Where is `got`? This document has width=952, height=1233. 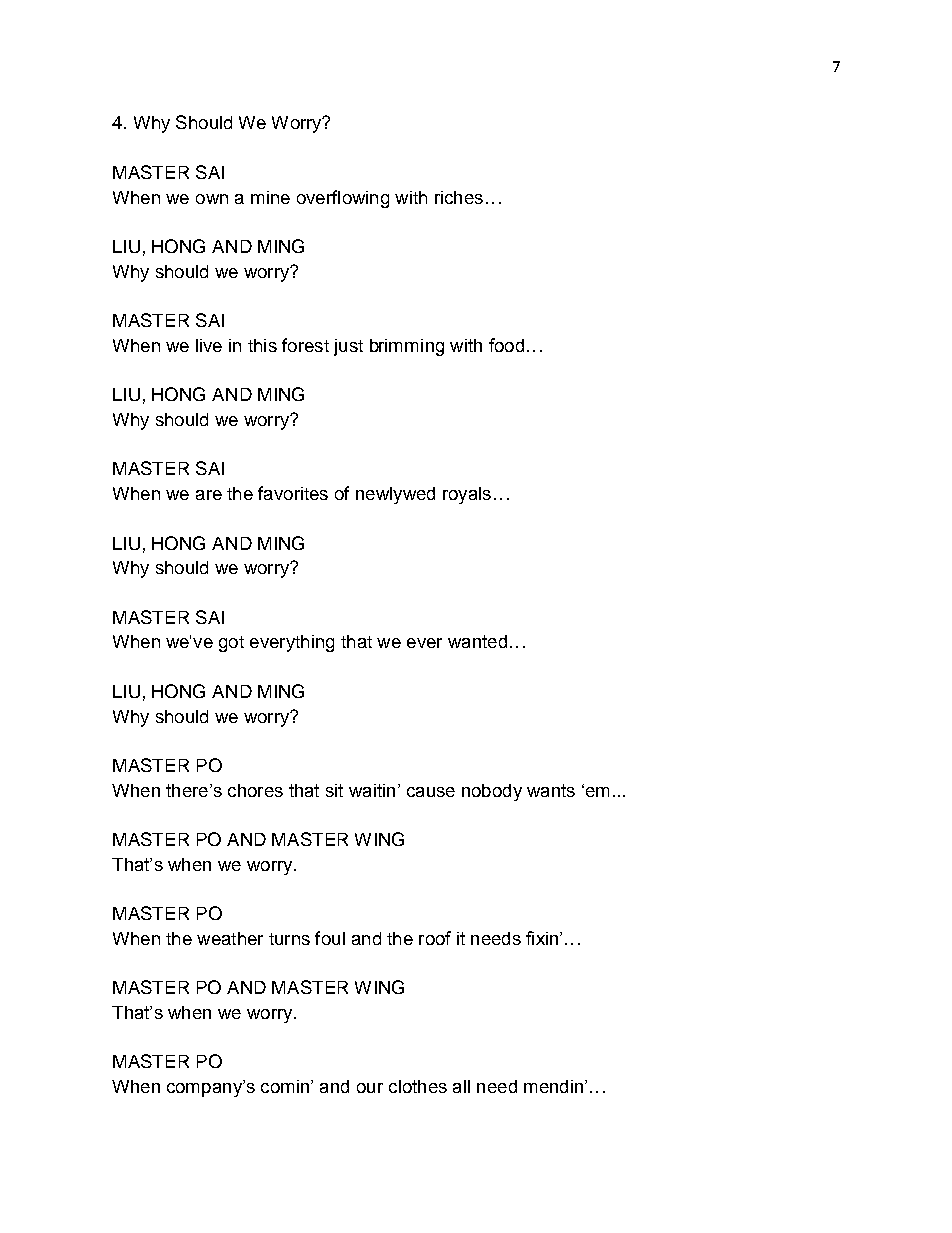 got is located at coordinates (231, 644).
